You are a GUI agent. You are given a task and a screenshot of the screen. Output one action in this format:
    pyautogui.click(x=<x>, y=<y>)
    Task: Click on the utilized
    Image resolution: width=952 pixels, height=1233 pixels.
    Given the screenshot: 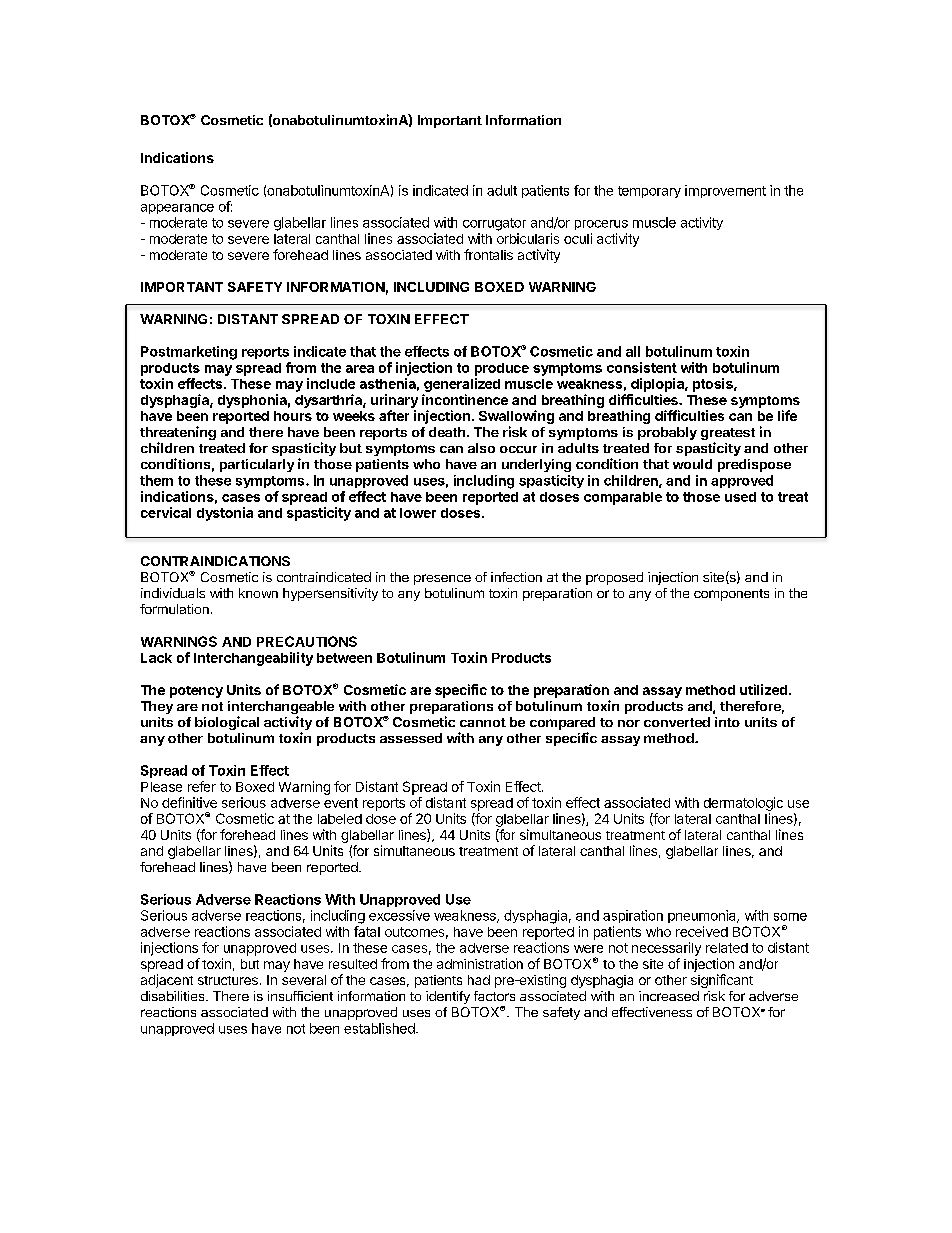 What is the action you would take?
    pyautogui.click(x=763, y=689)
